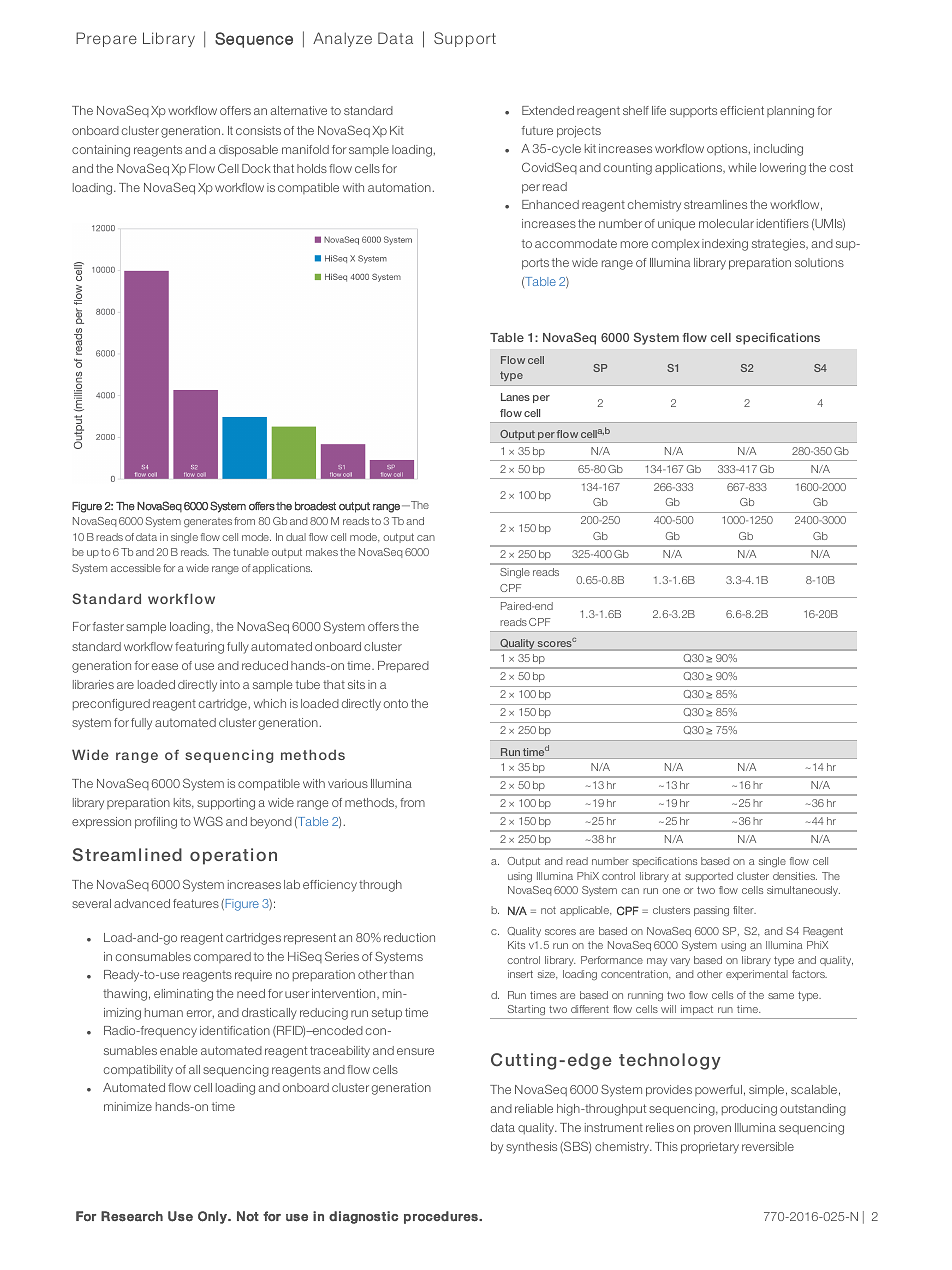 The image size is (952, 1270). What do you see at coordinates (208, 522) in the document?
I see `generates` at bounding box center [208, 522].
